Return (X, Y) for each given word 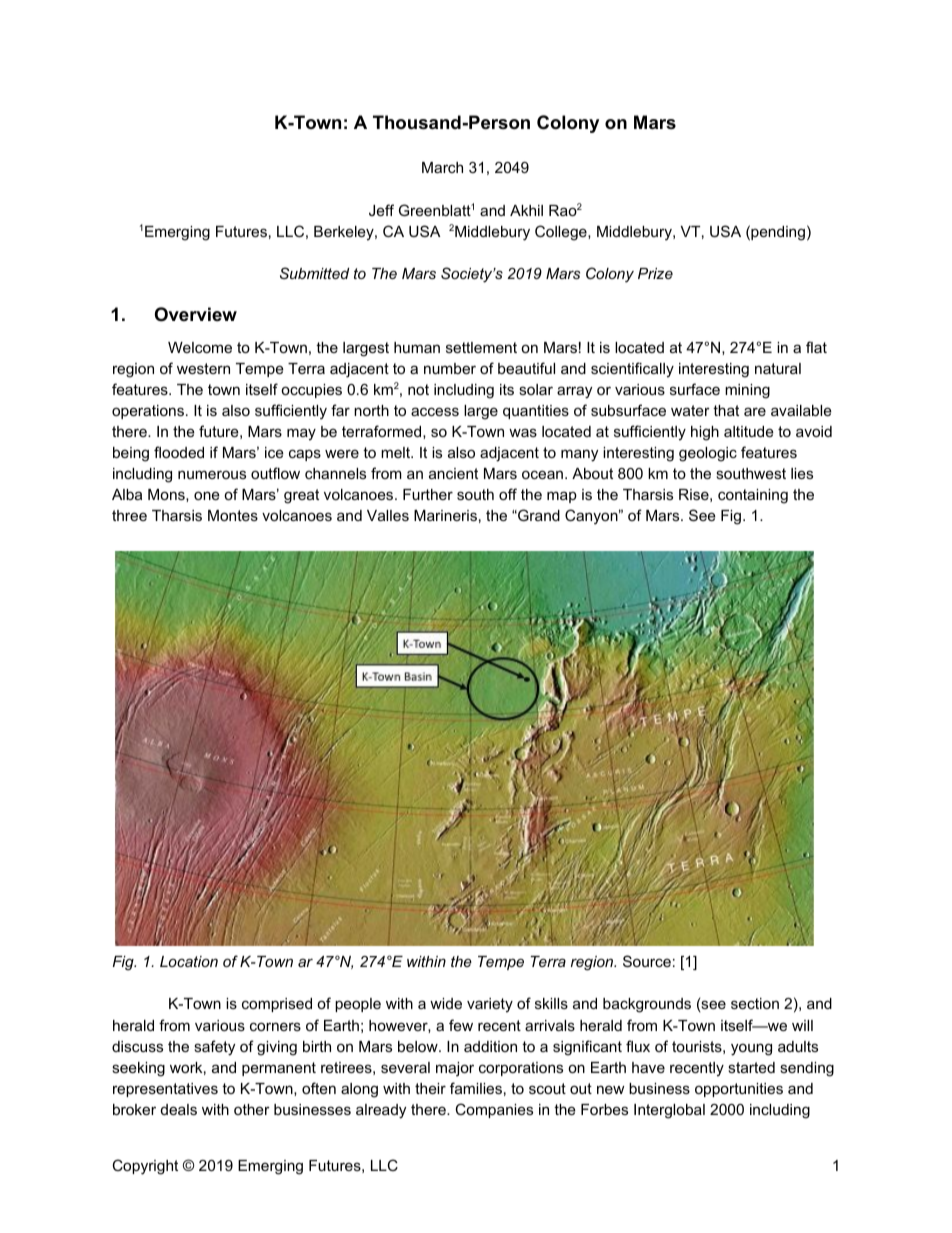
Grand (538, 515)
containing (753, 496)
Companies (494, 1110)
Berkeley (345, 233)
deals (179, 1109)
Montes (233, 515)
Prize (655, 273)
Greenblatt (435, 210)
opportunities (739, 1090)
